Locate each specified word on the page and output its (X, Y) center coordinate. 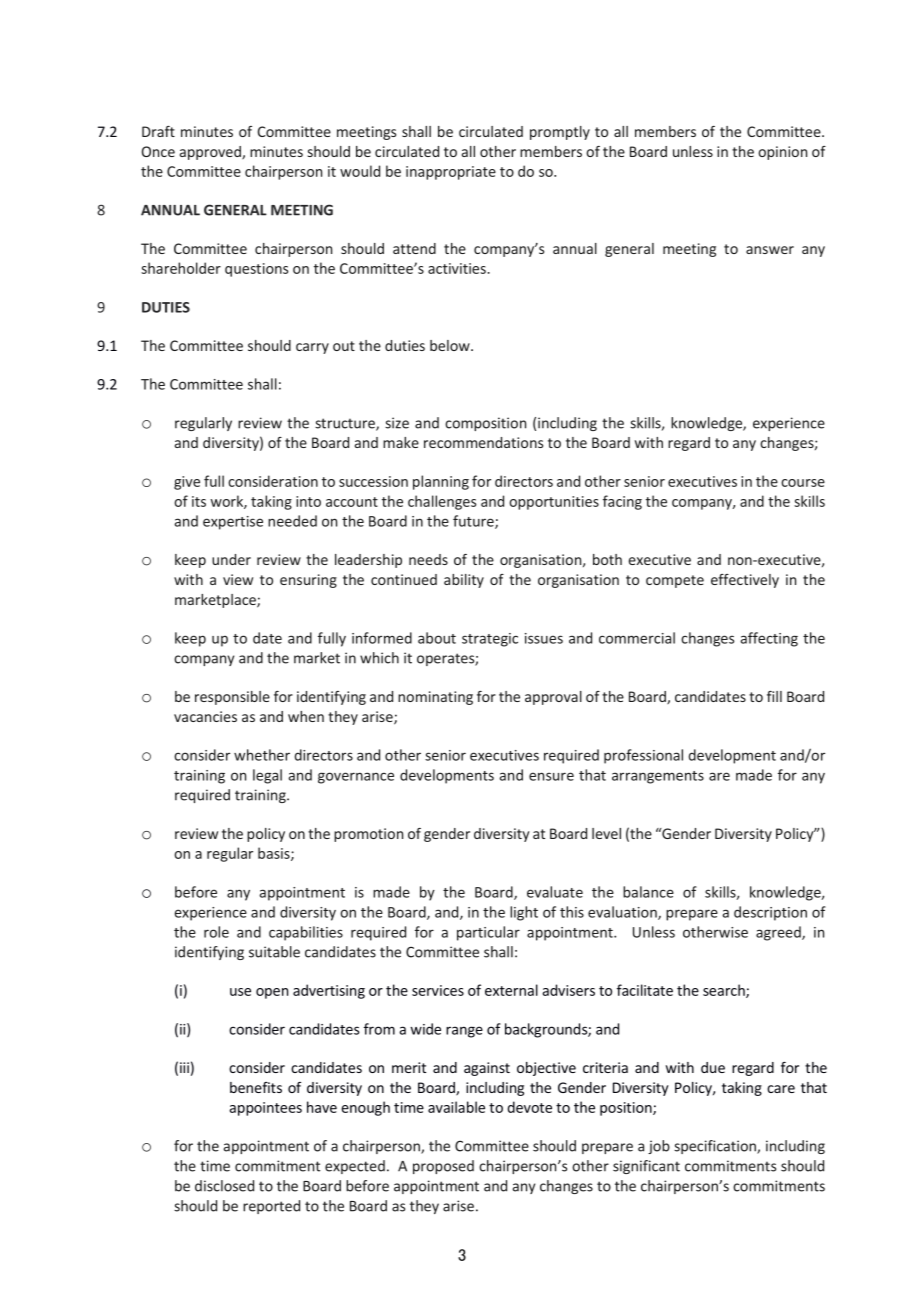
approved (211, 153)
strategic (490, 640)
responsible (232, 698)
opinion (782, 153)
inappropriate (451, 173)
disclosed (224, 1186)
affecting (769, 639)
